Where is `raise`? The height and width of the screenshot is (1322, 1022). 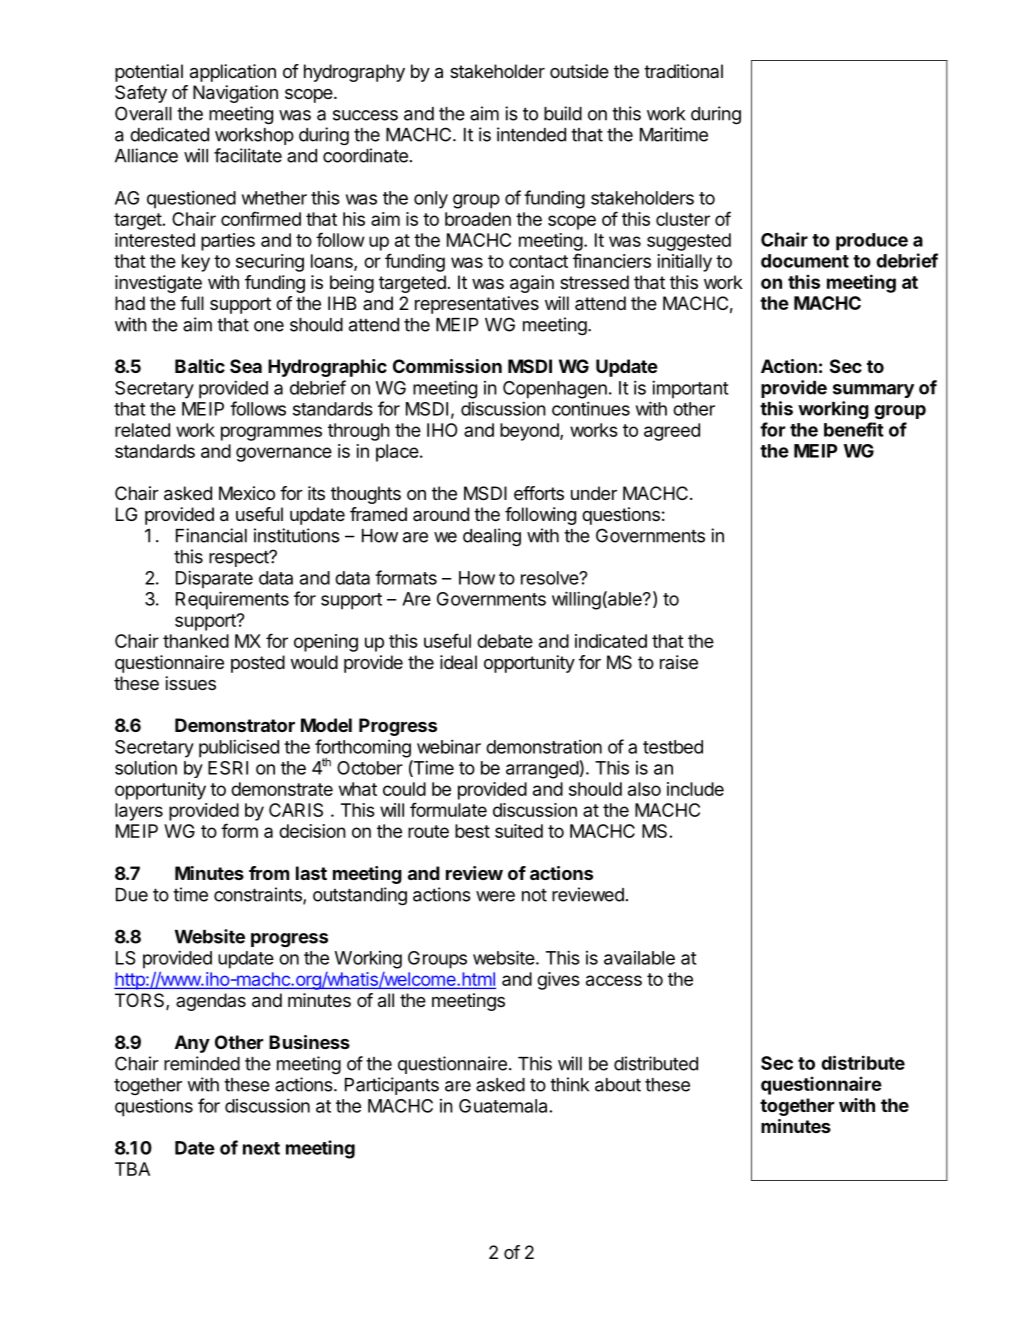 raise is located at coordinates (679, 662).
